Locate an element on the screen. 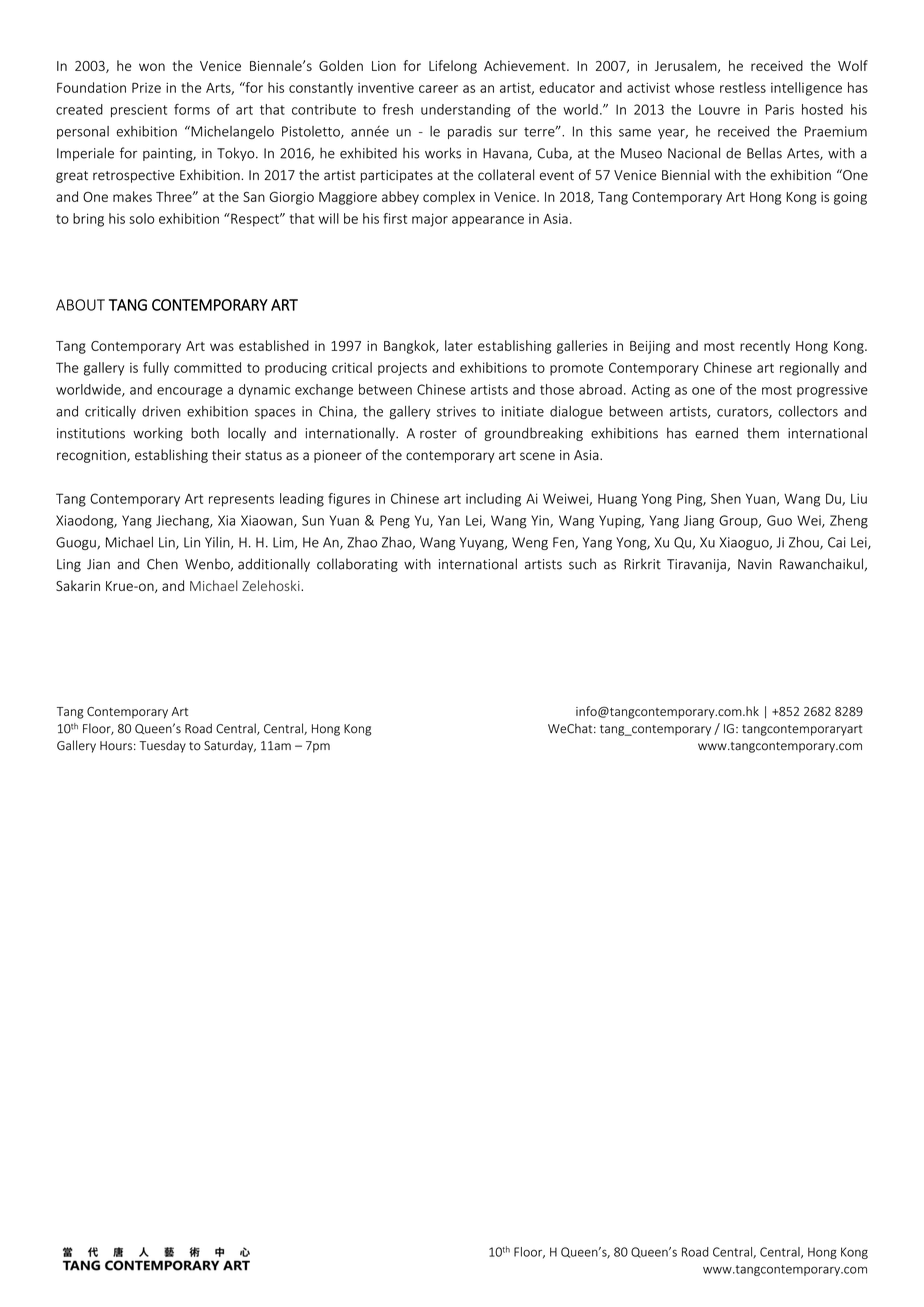 The image size is (924, 1307). Shen is located at coordinates (726, 498).
